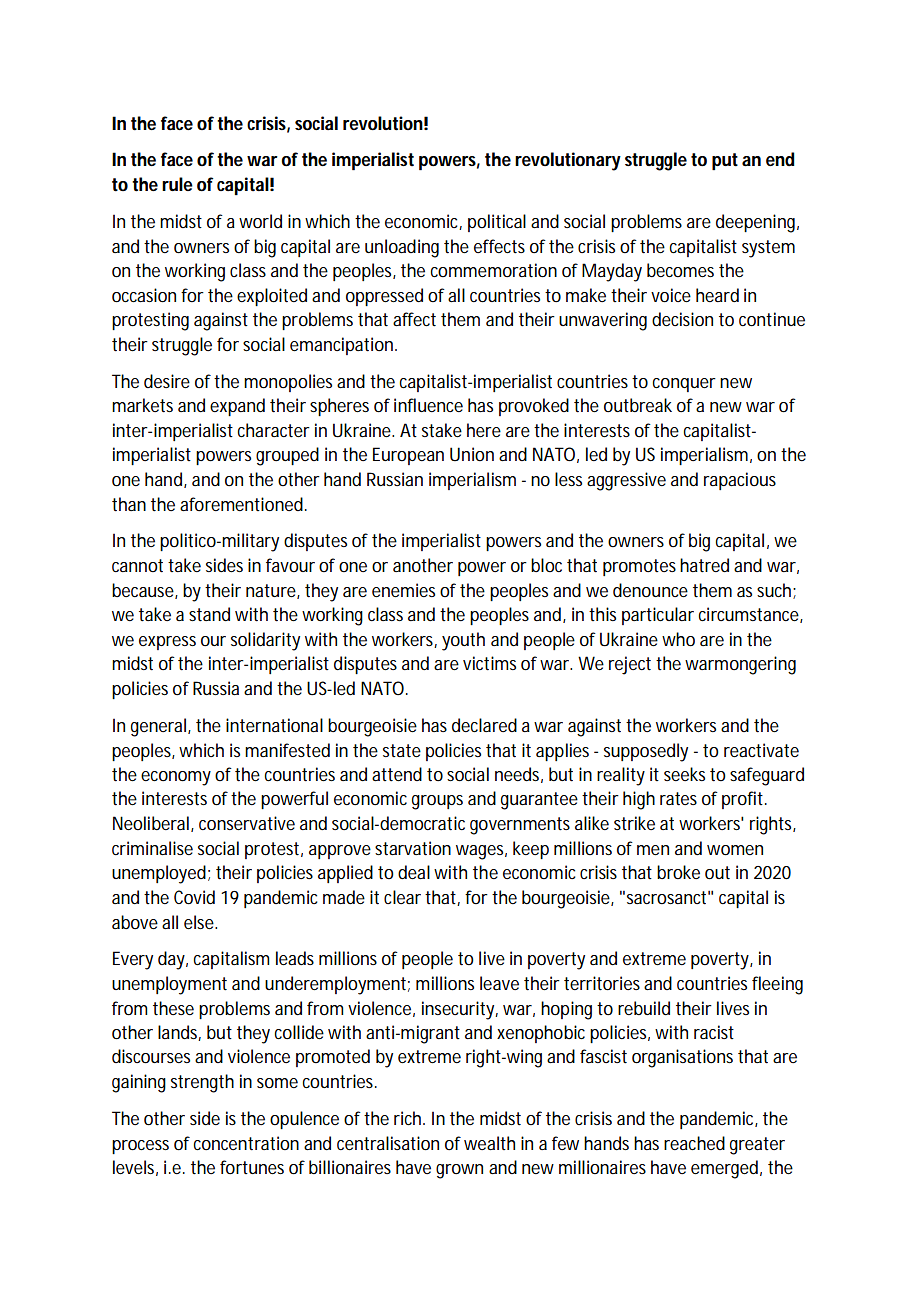  I want to click on express, so click(167, 643).
